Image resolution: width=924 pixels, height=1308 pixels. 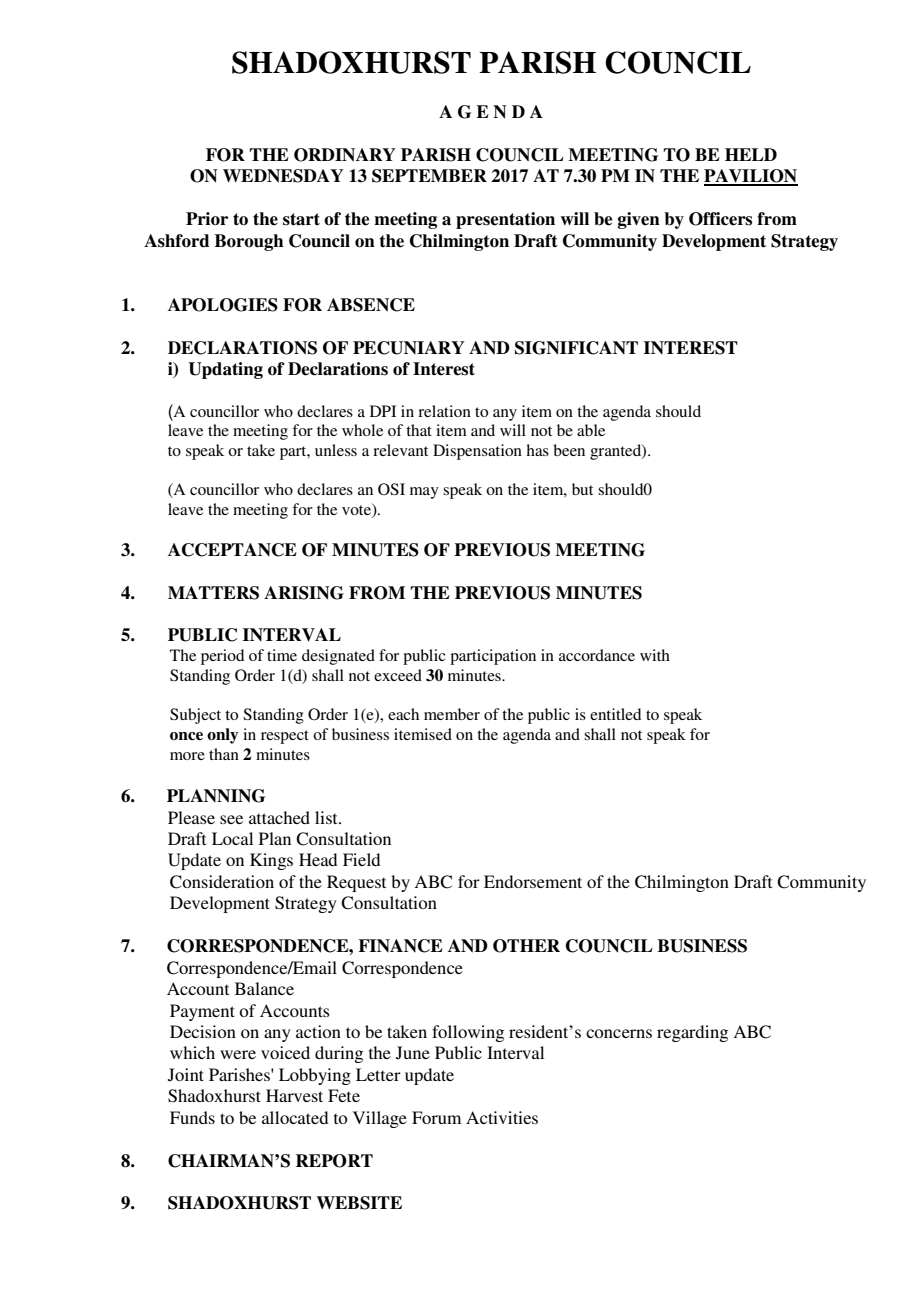 I want to click on Officers, so click(x=720, y=219).
